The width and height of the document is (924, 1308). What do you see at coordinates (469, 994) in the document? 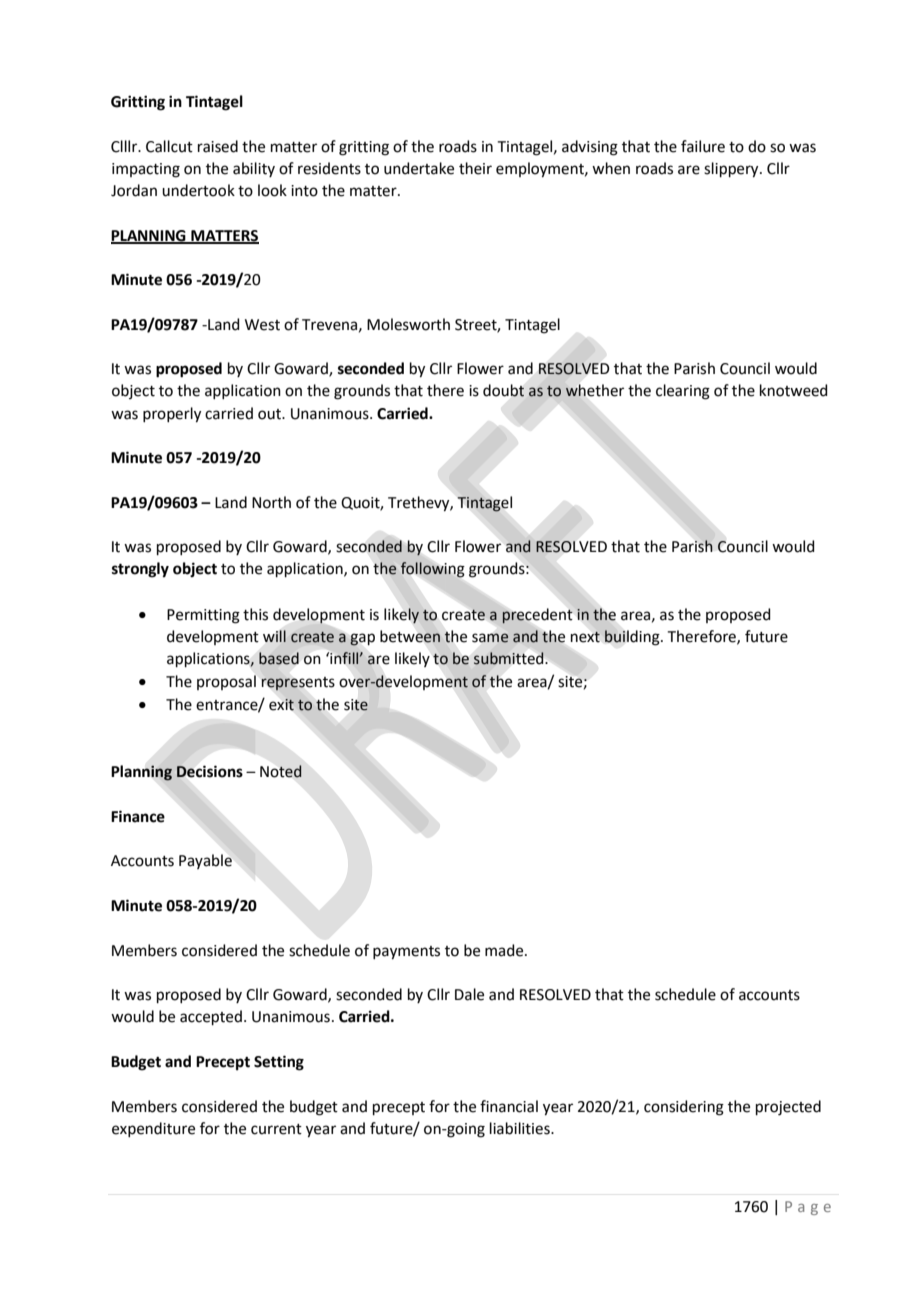
I see `Dale` at bounding box center [469, 994].
